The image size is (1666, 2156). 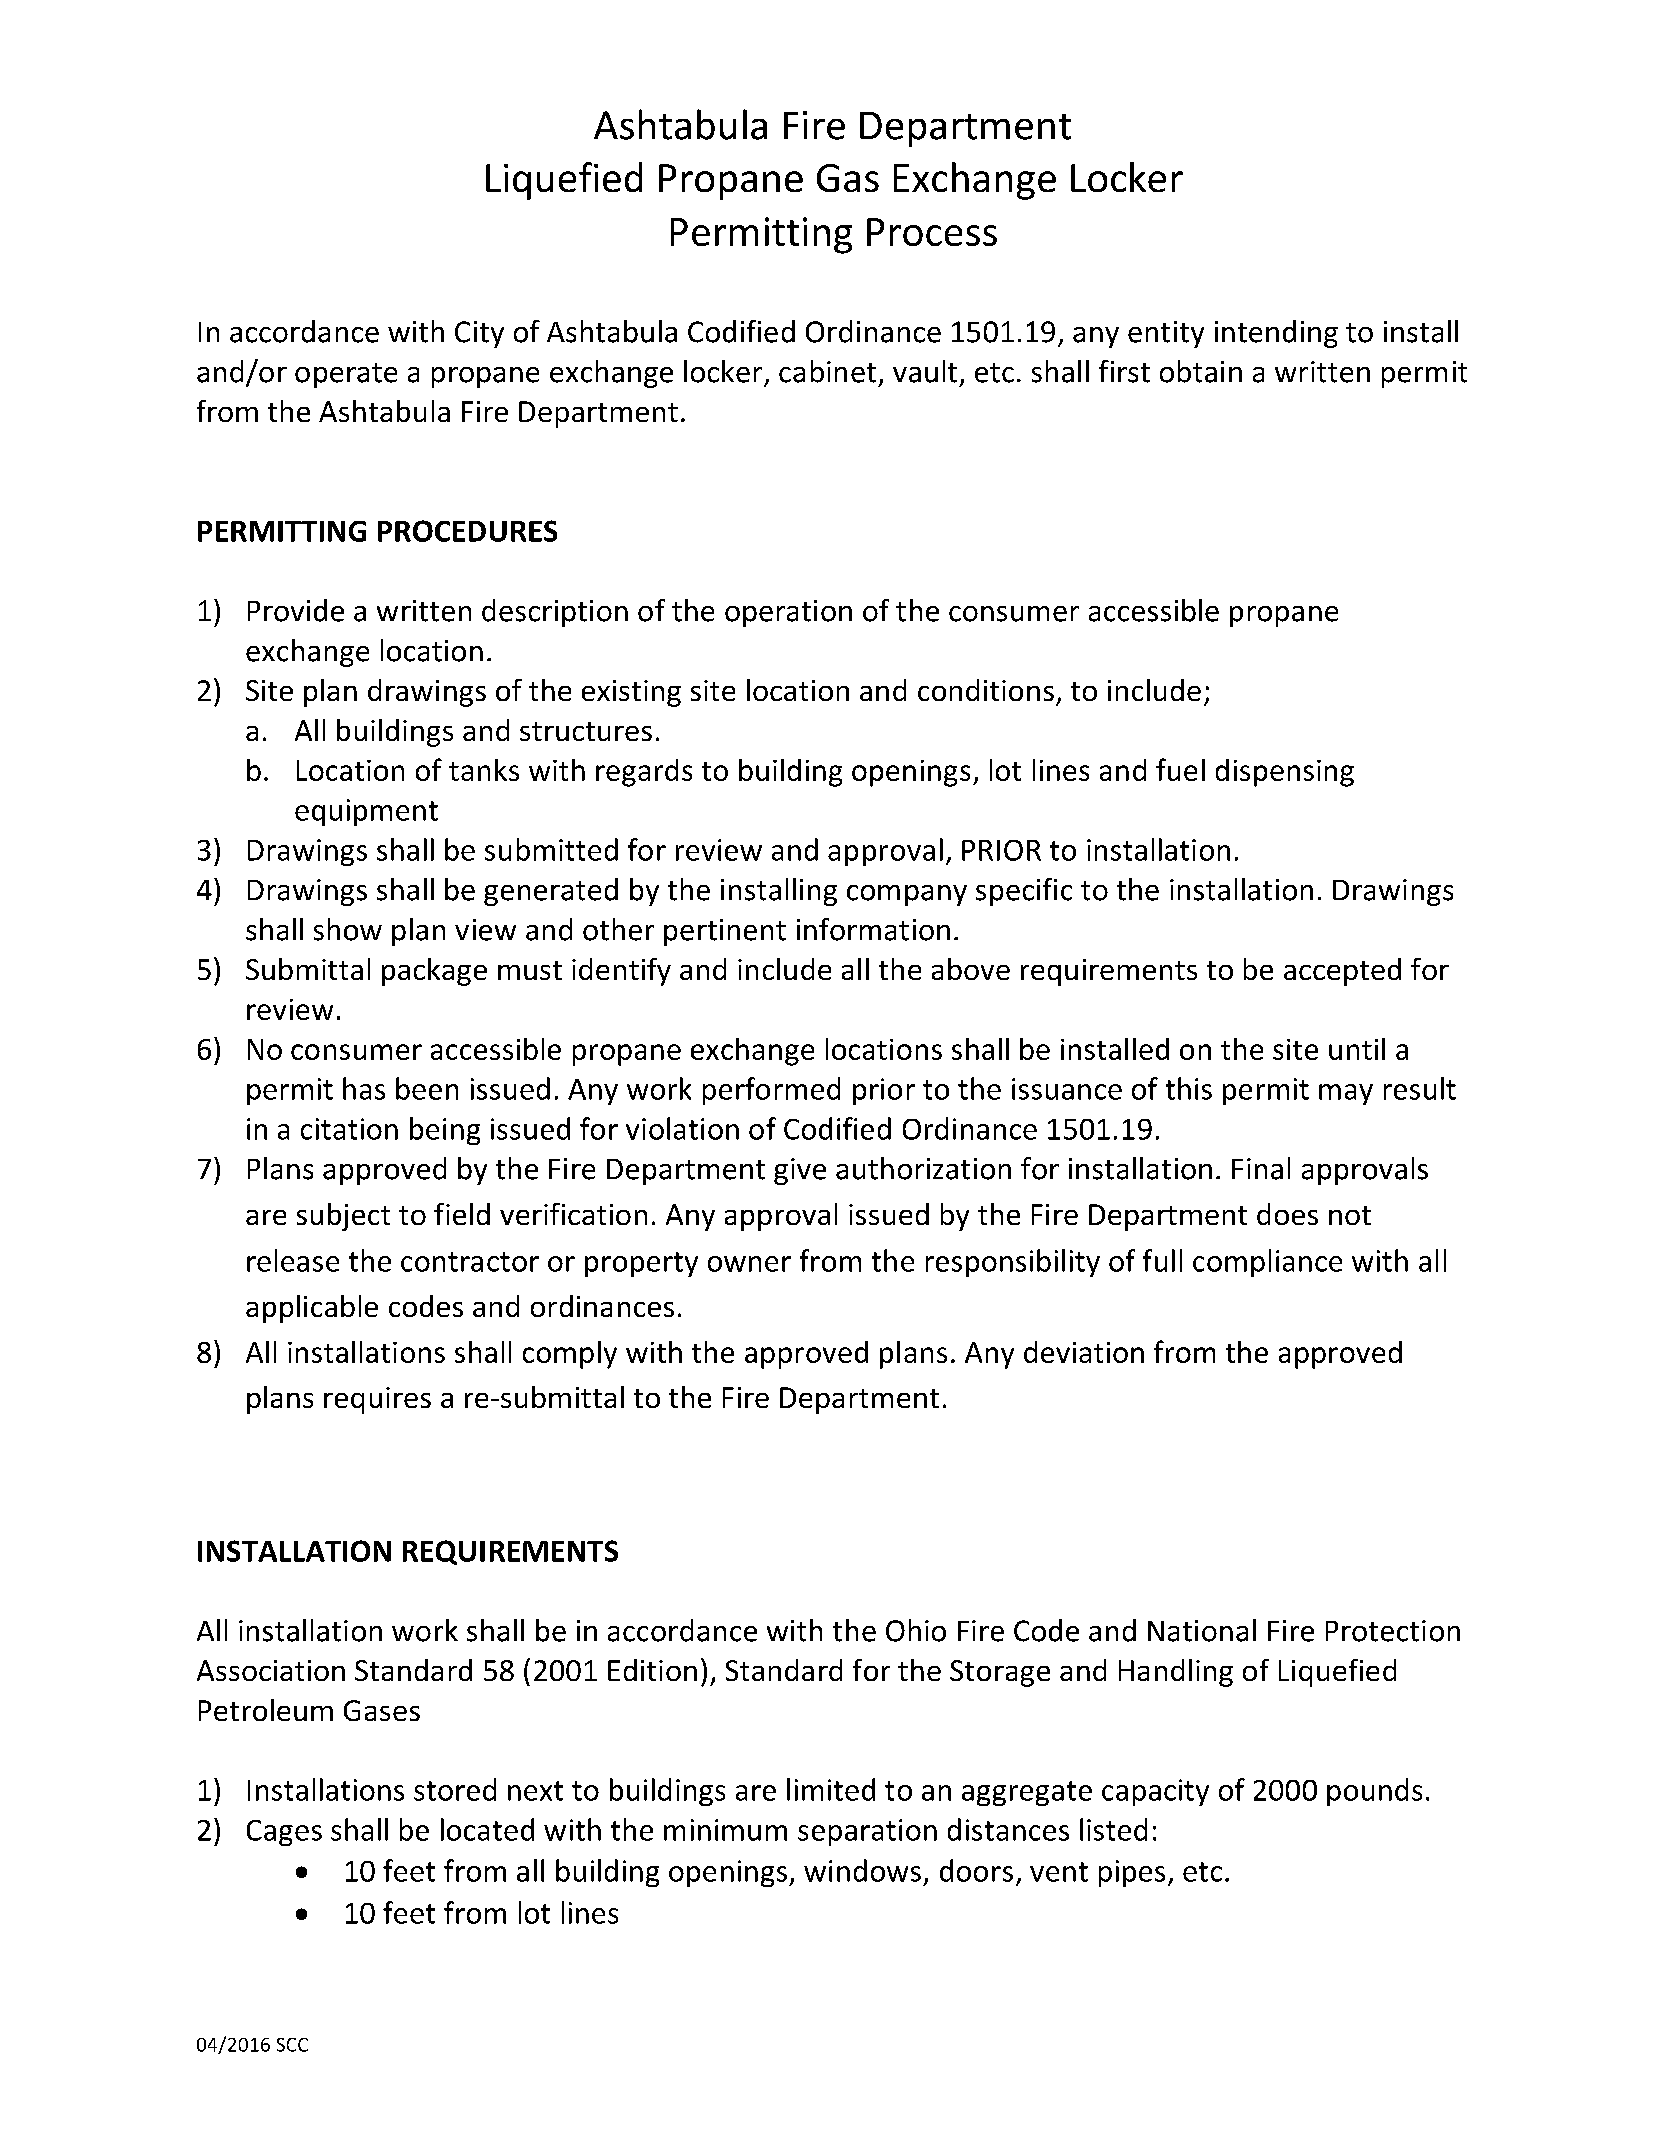 I want to click on requires, so click(x=377, y=1400).
